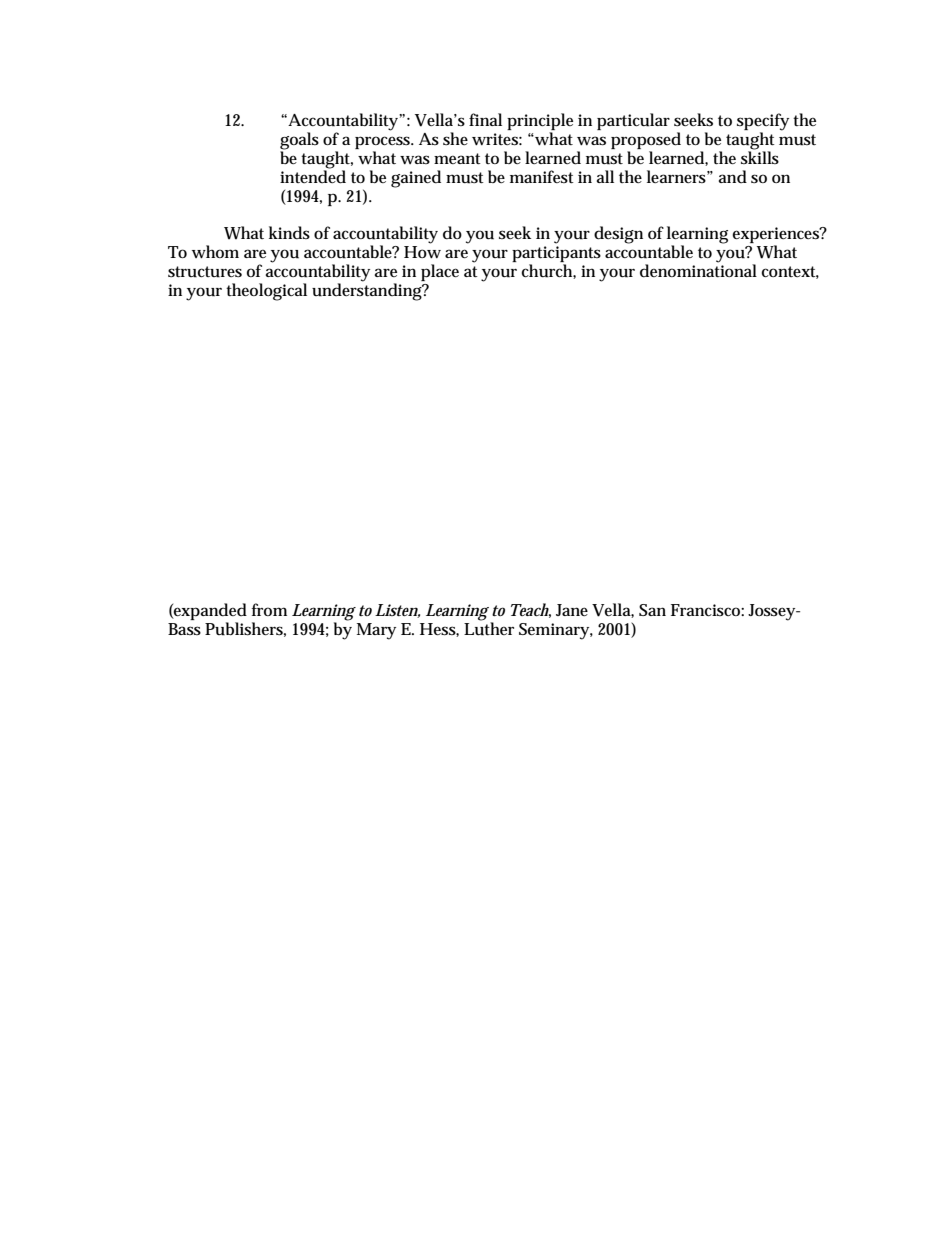 Image resolution: width=952 pixels, height=1233 pixels. What do you see at coordinates (485, 119) in the document?
I see `final` at bounding box center [485, 119].
